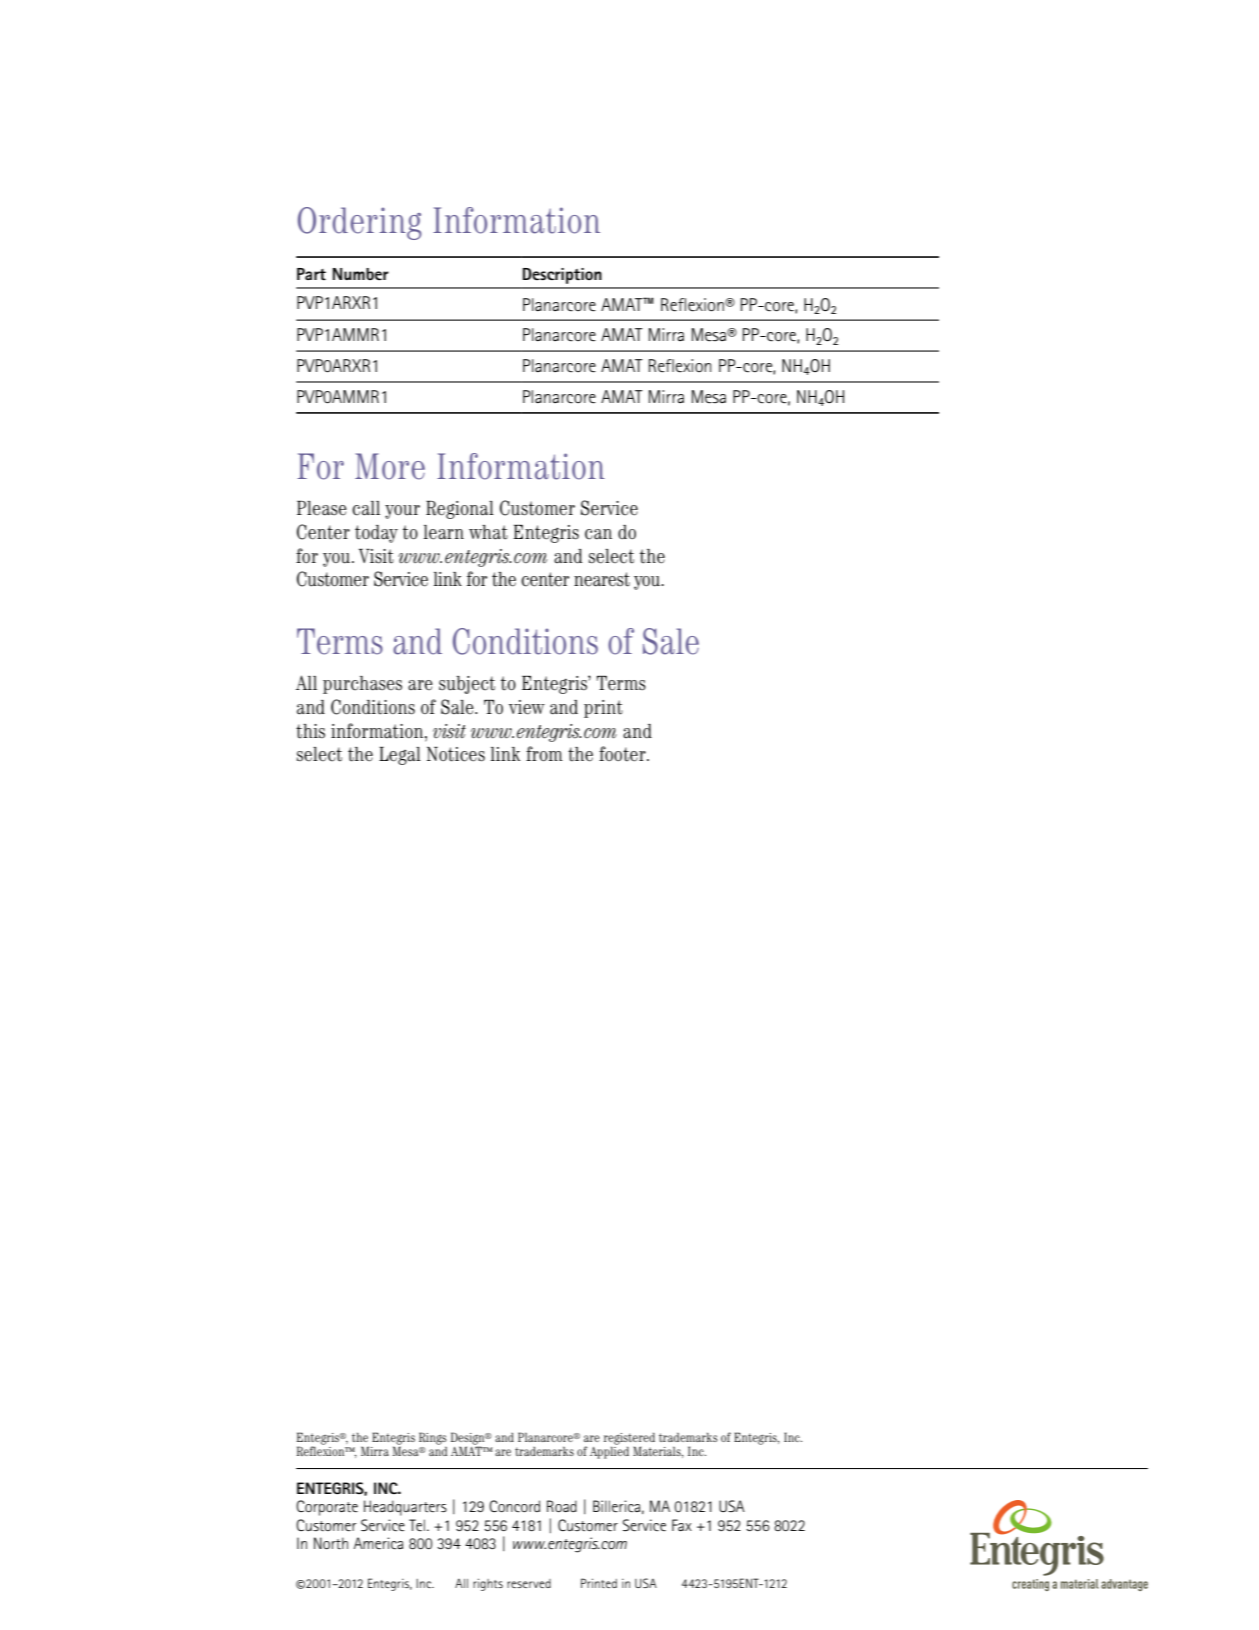  What do you see at coordinates (433, 1438) in the screenshot?
I see `Rings` at bounding box center [433, 1438].
